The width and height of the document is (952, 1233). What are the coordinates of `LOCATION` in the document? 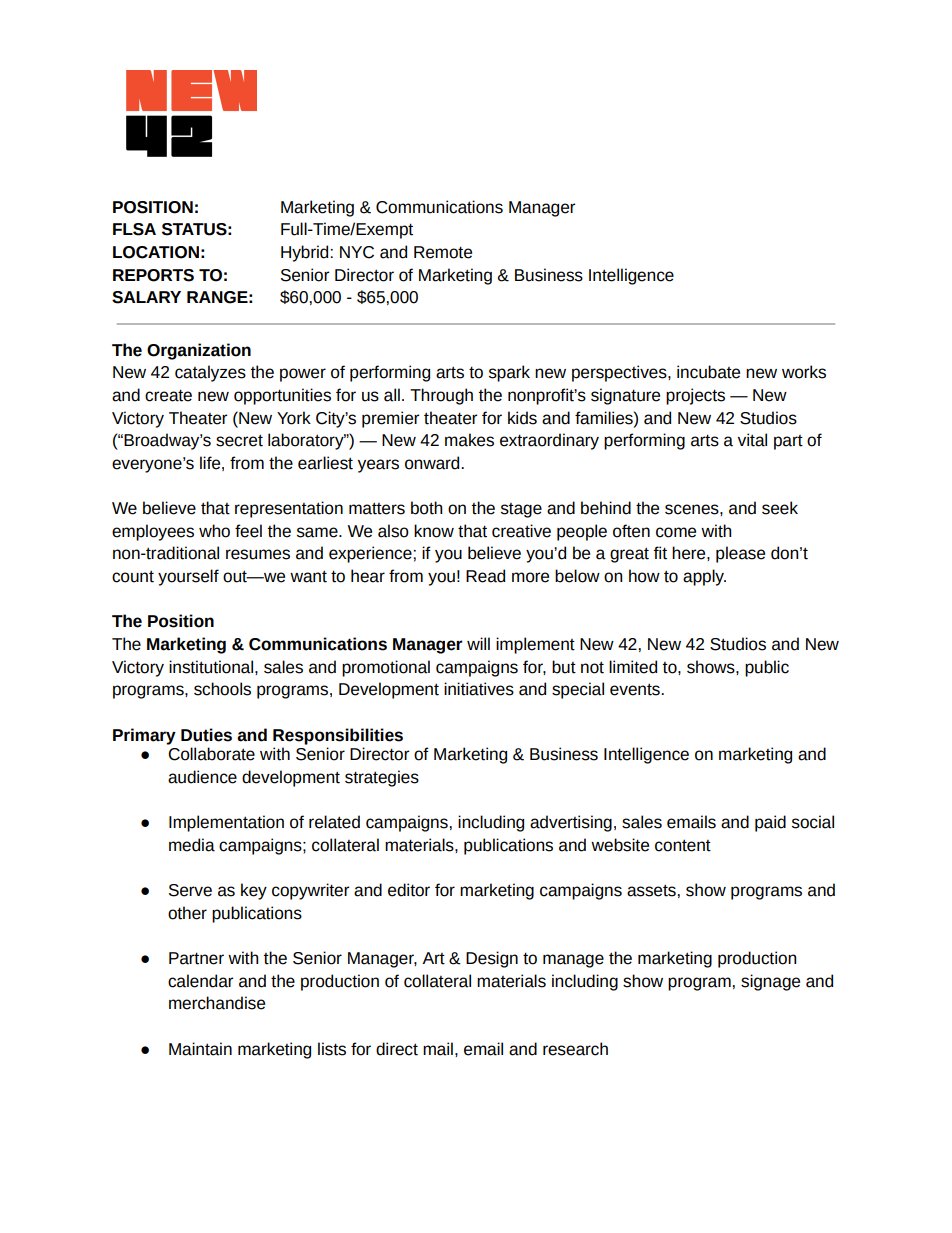 It's located at (156, 252).
